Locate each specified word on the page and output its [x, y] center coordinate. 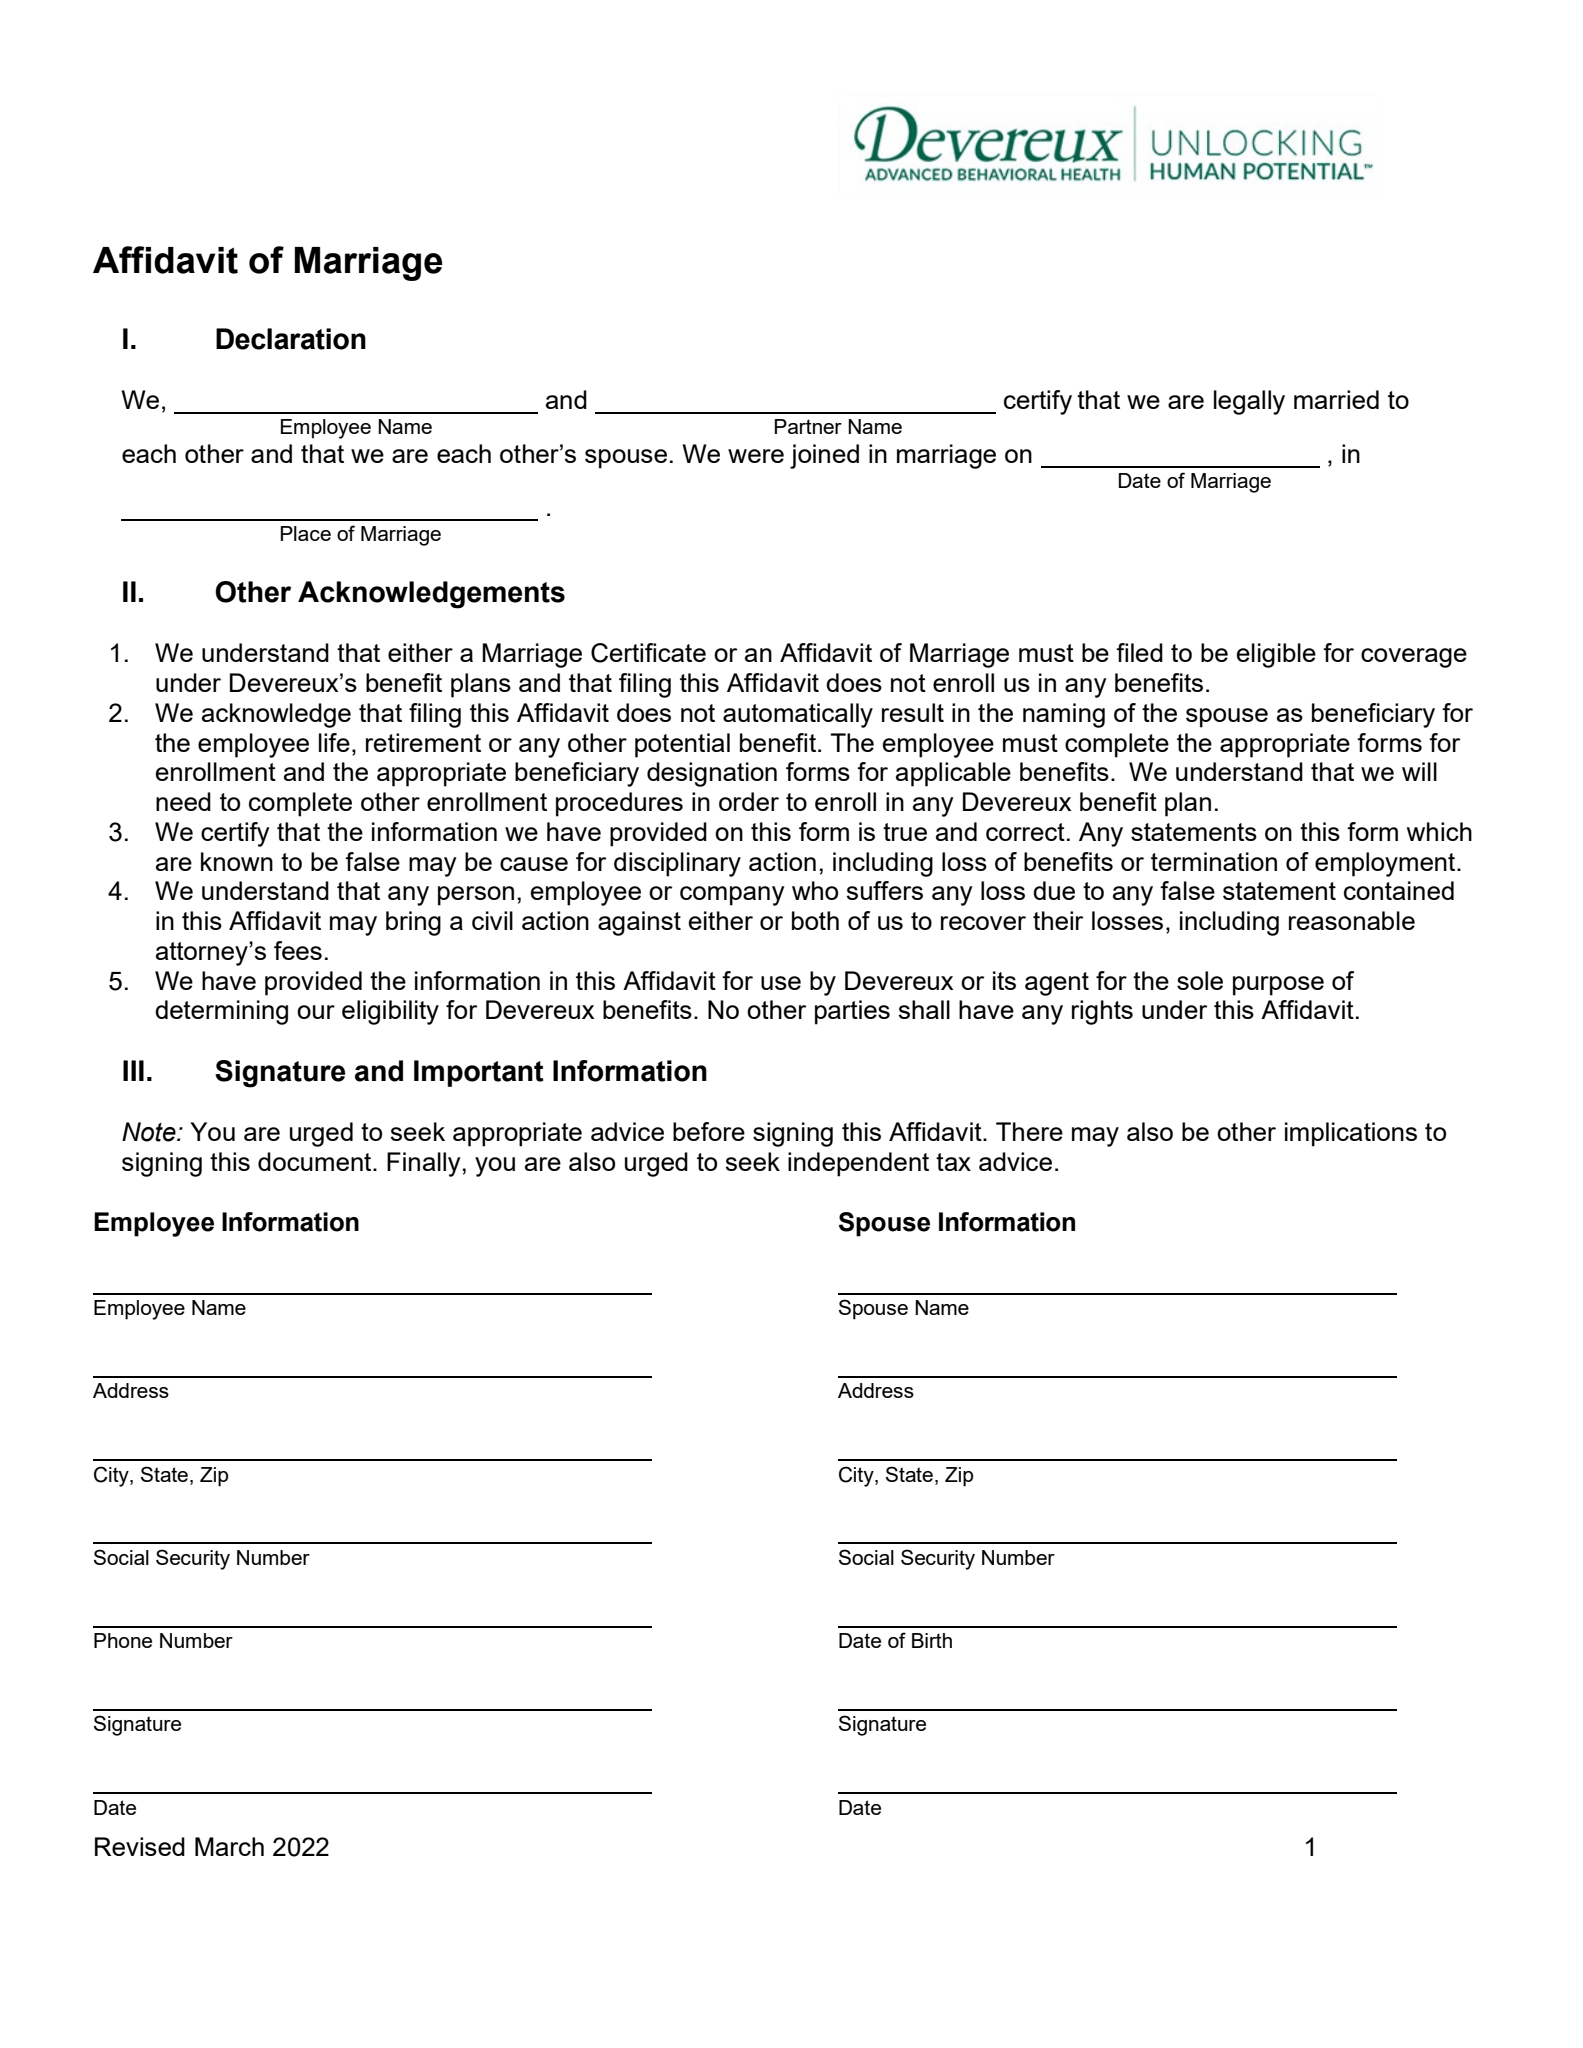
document [316, 1161]
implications [1351, 1134]
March [229, 1846]
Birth [932, 1640]
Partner [808, 426]
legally [1249, 402]
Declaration [291, 339]
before [709, 1131]
